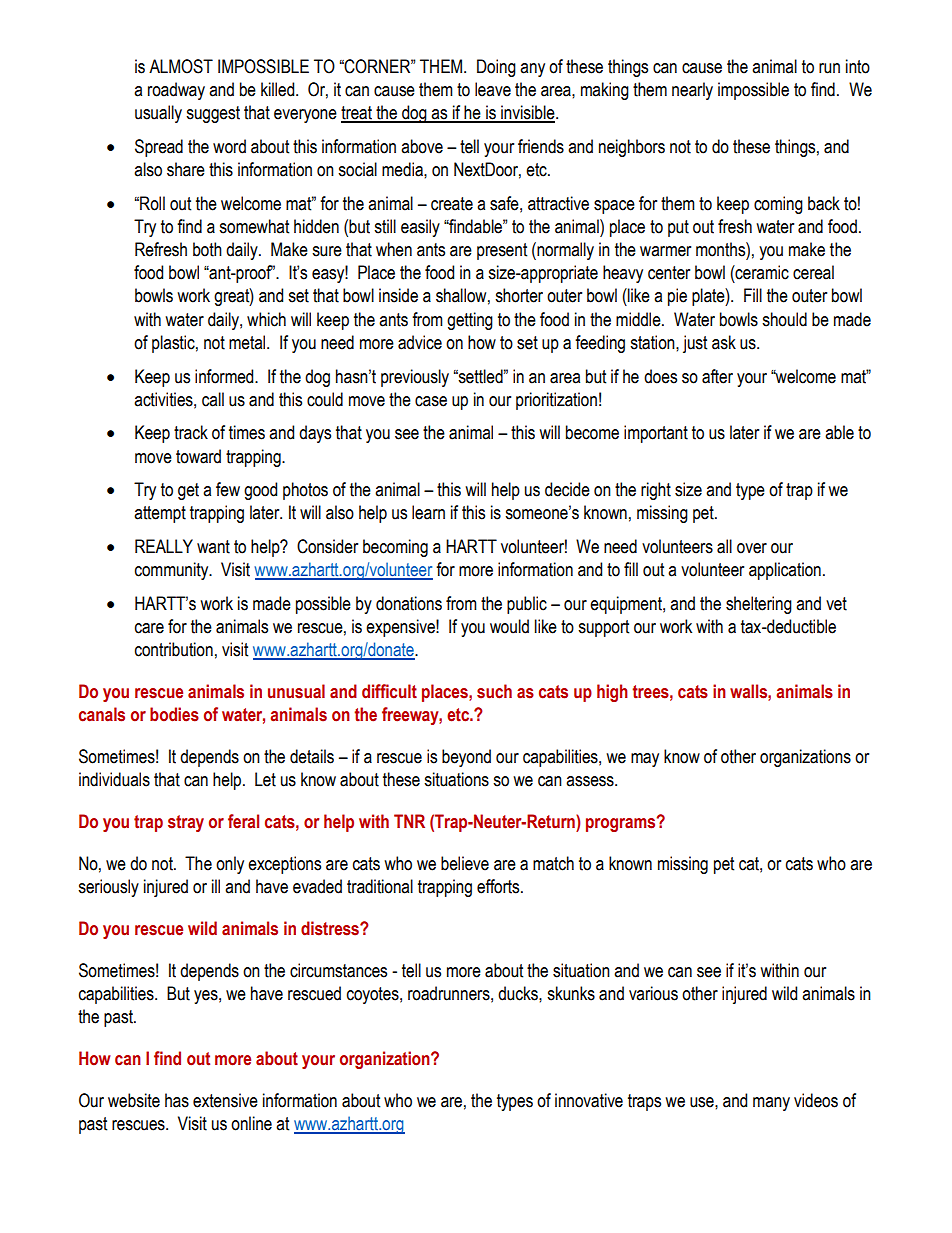 The image size is (952, 1233). Describe the element at coordinates (225, 1100) in the page. I see `extensive` at that location.
